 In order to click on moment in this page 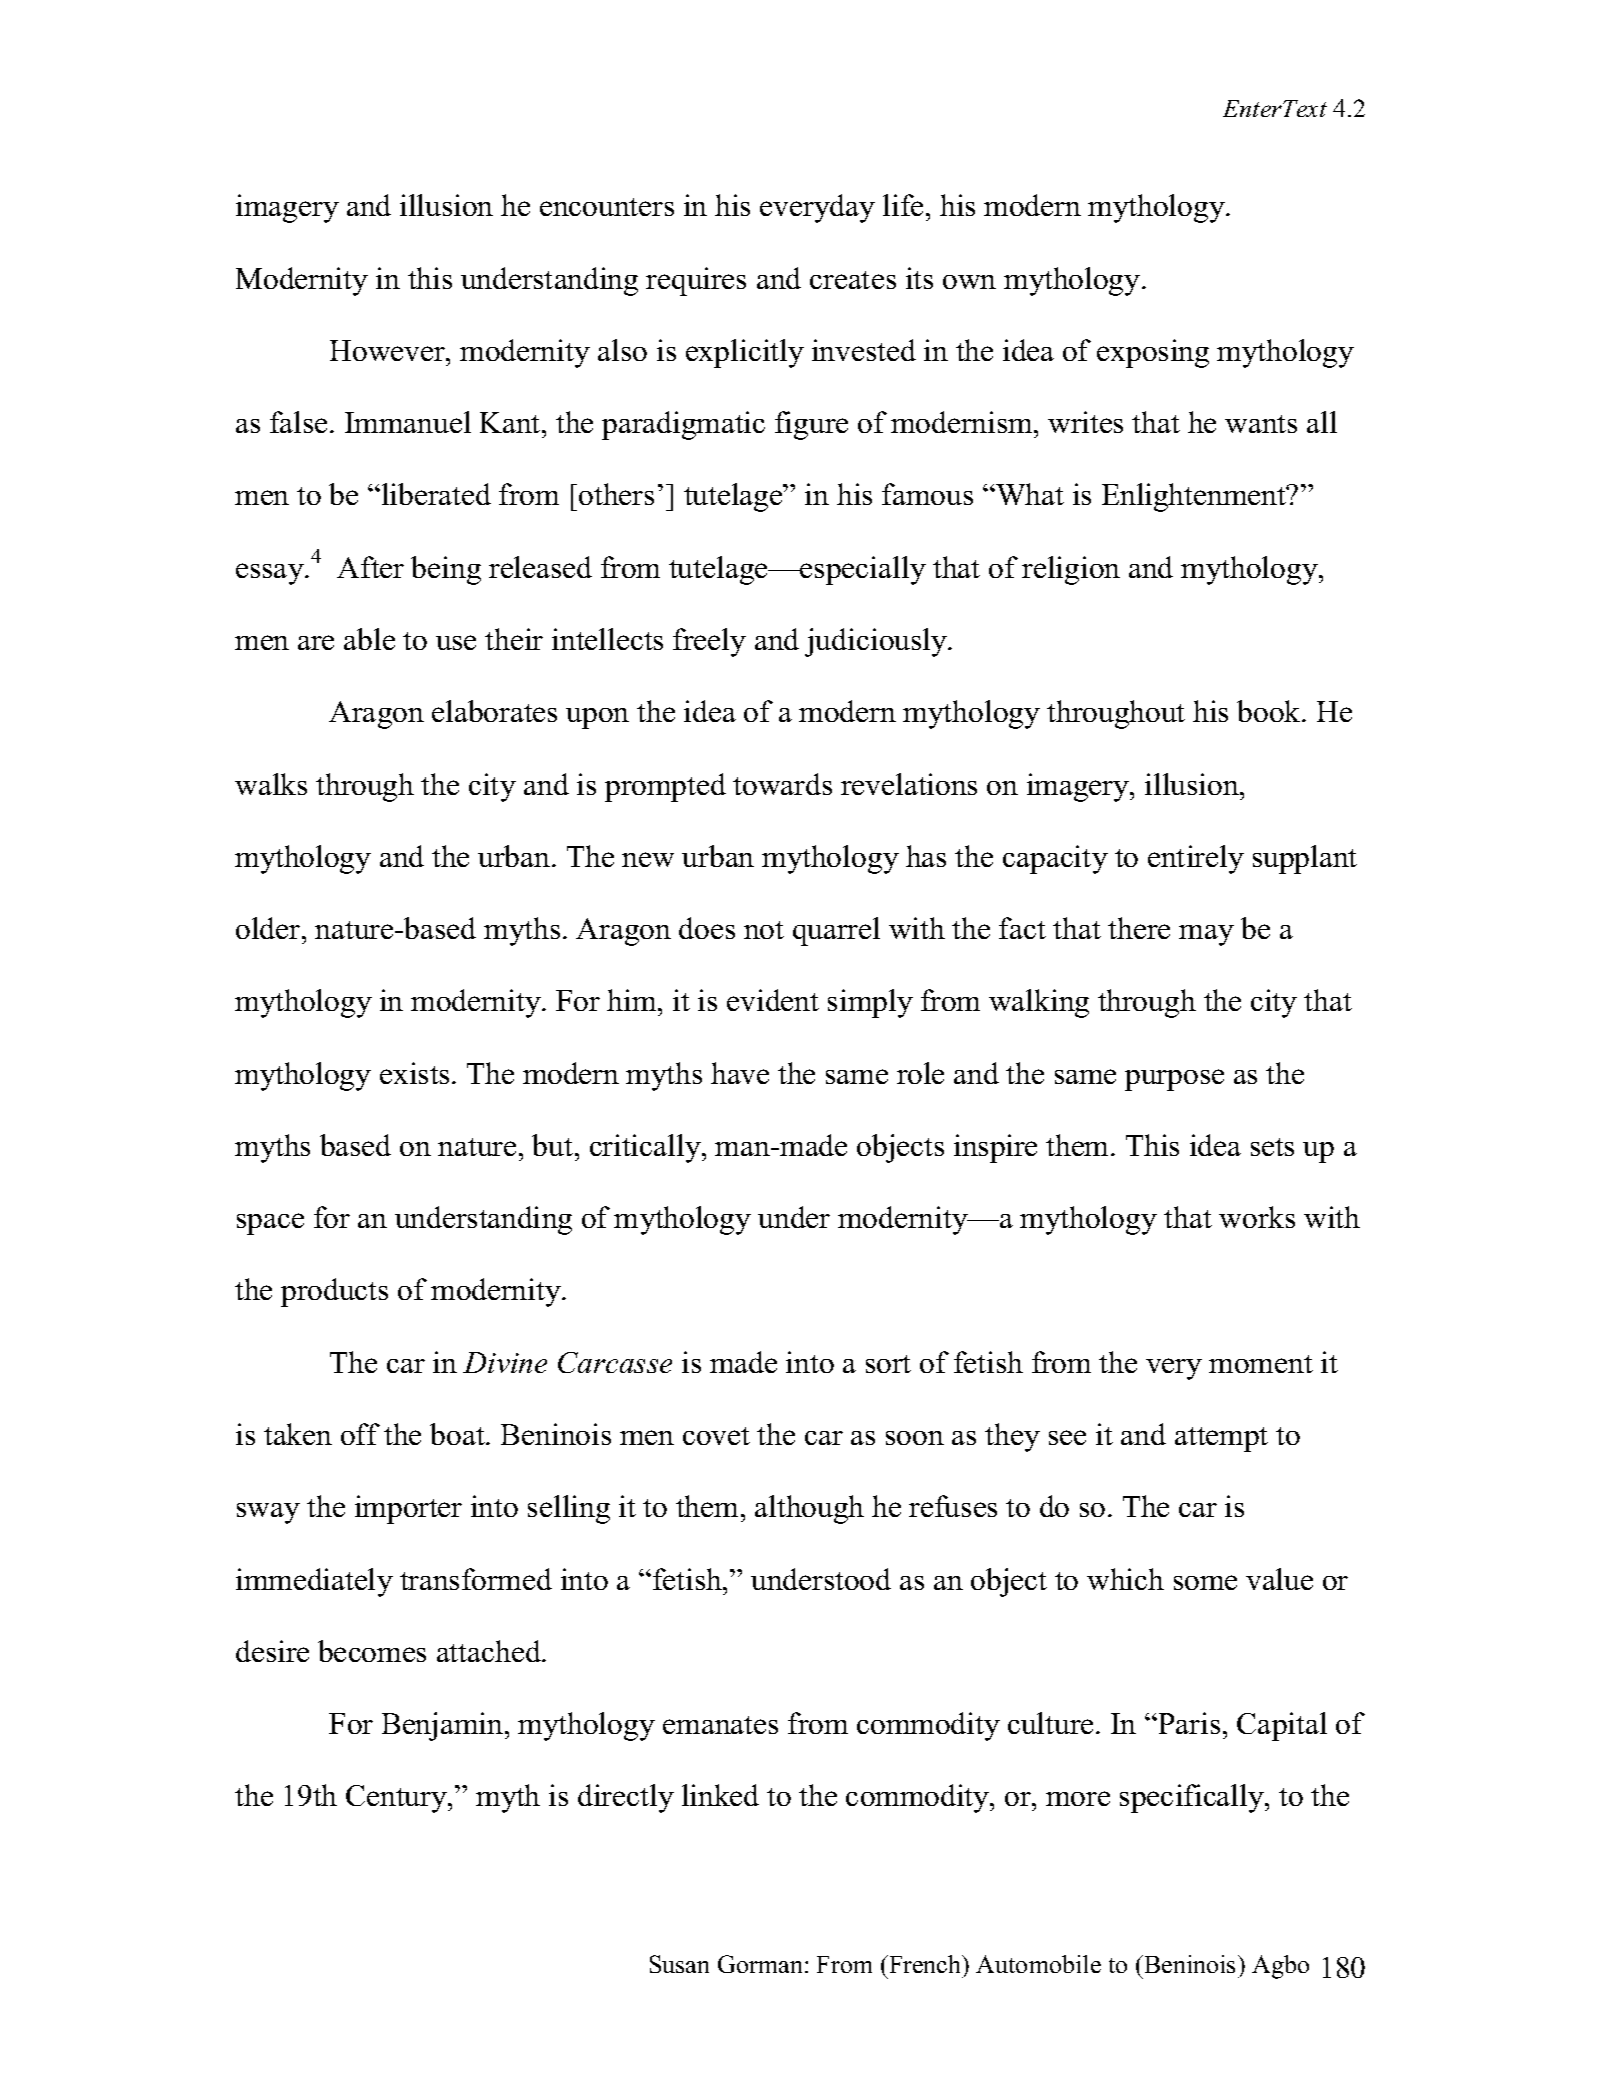, I will do `click(1261, 1364)`.
